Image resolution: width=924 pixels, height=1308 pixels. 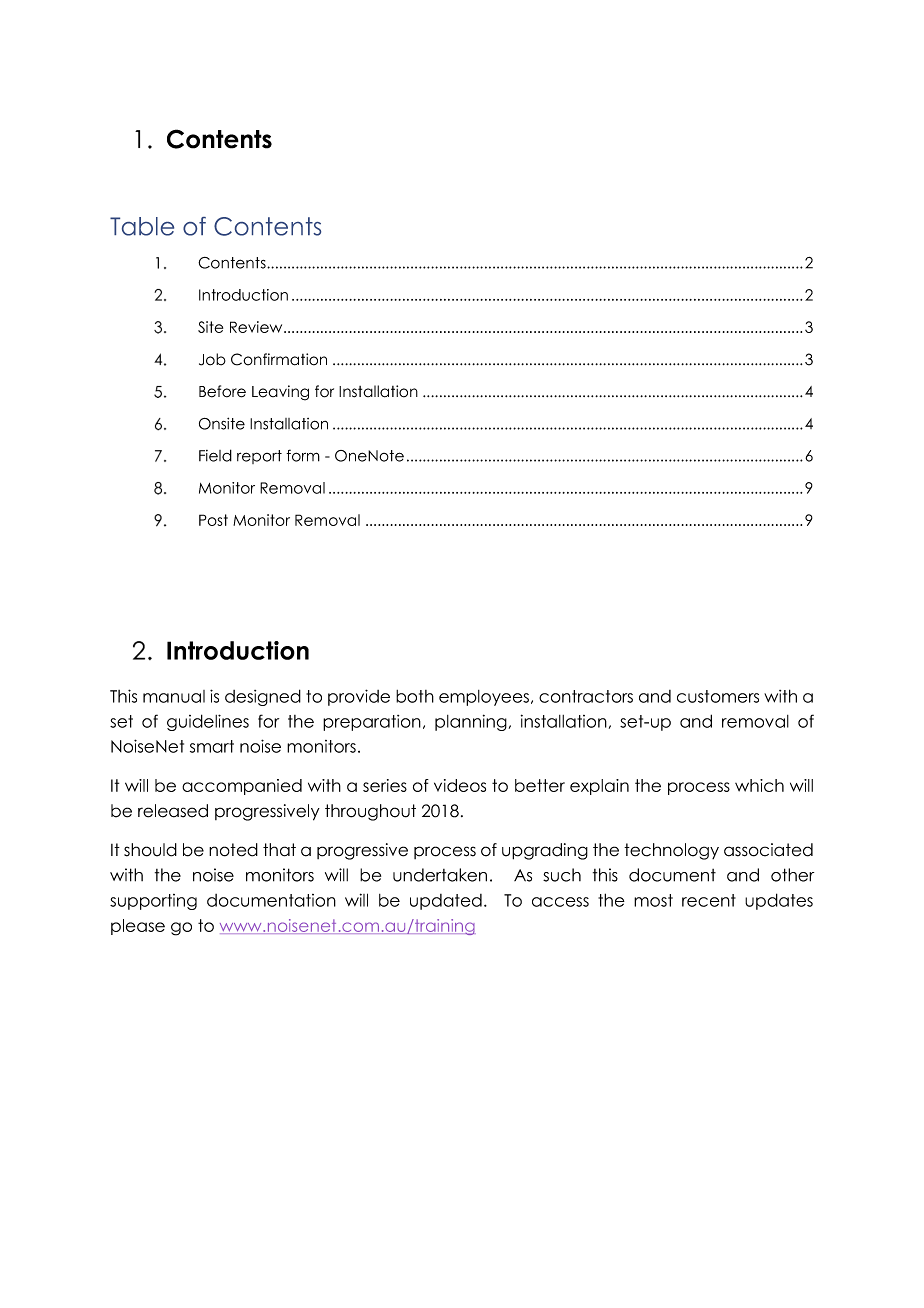 I want to click on smart, so click(x=212, y=746).
